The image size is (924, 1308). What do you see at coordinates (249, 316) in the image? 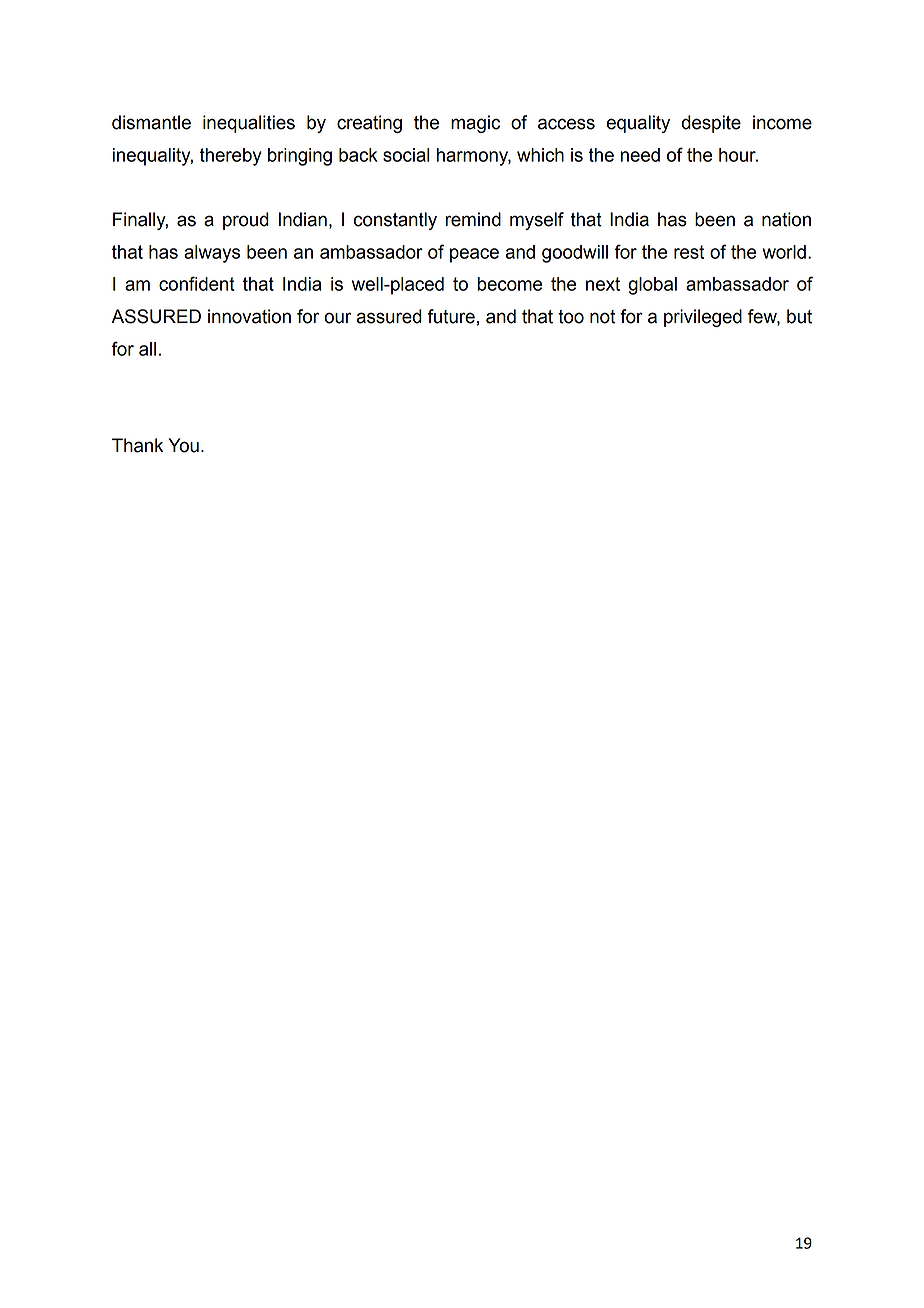
I see `innovation` at bounding box center [249, 316].
